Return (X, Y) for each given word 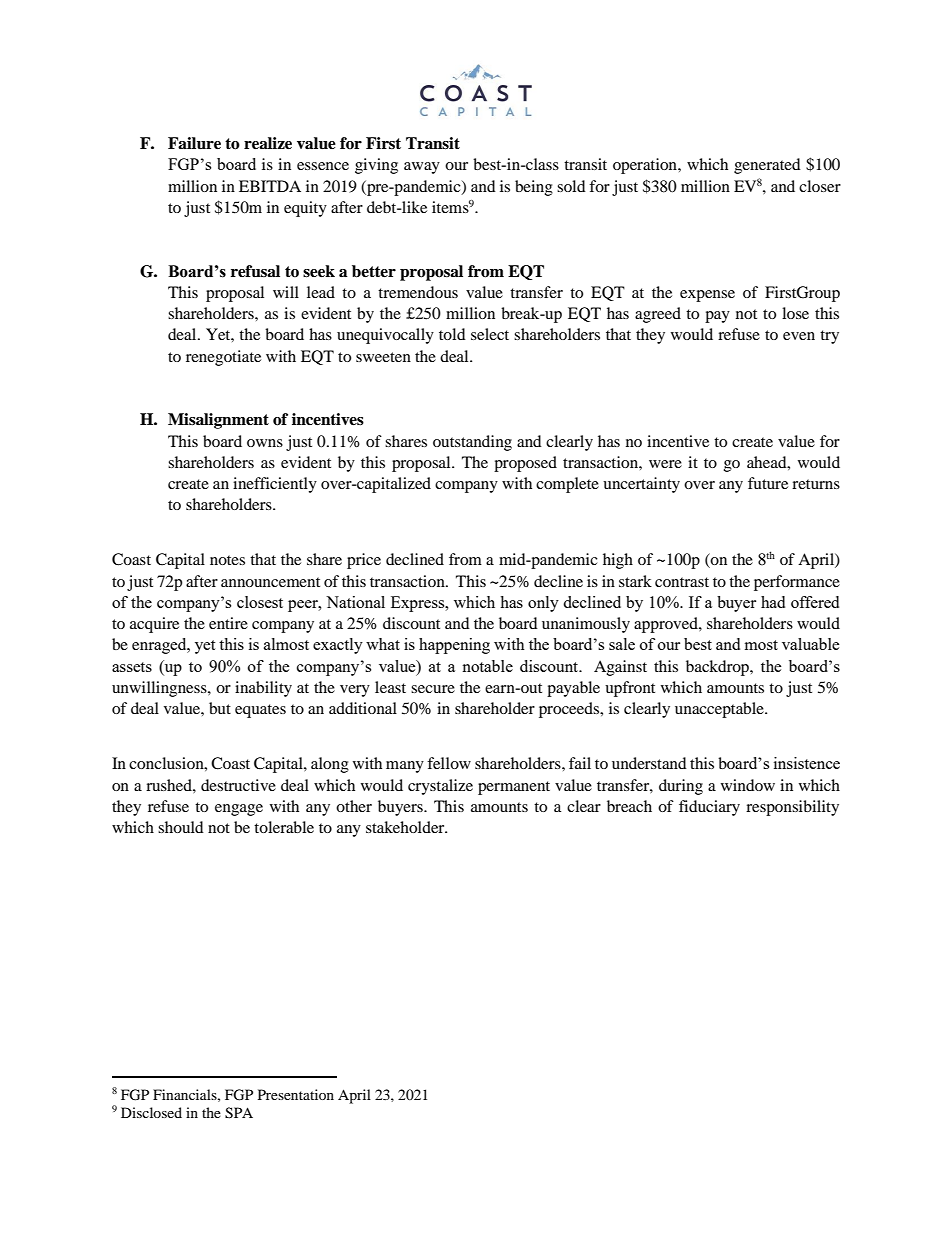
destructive (238, 785)
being (534, 188)
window (748, 785)
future (768, 483)
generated (767, 166)
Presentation (296, 1094)
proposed (525, 464)
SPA (239, 1113)
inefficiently (275, 485)
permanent (514, 788)
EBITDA (270, 186)
